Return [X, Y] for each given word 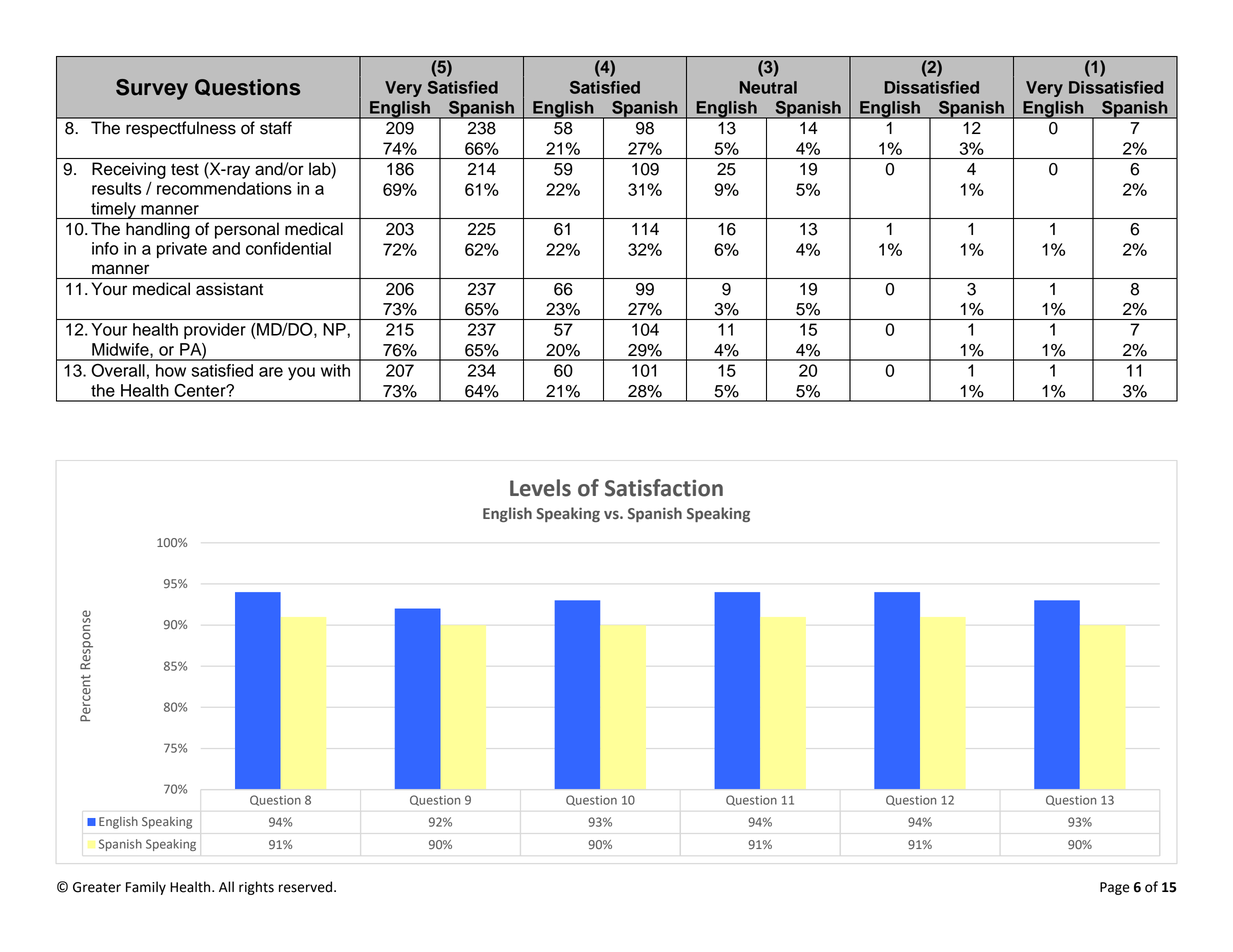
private [182, 250]
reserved [307, 887]
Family [146, 888]
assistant [229, 289]
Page [1115, 888]
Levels [540, 488]
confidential [288, 248]
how [171, 370]
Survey [152, 89]
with [335, 370]
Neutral [768, 87]
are [271, 372]
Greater [97, 887]
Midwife [121, 350]
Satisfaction [664, 488]
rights [256, 888]
